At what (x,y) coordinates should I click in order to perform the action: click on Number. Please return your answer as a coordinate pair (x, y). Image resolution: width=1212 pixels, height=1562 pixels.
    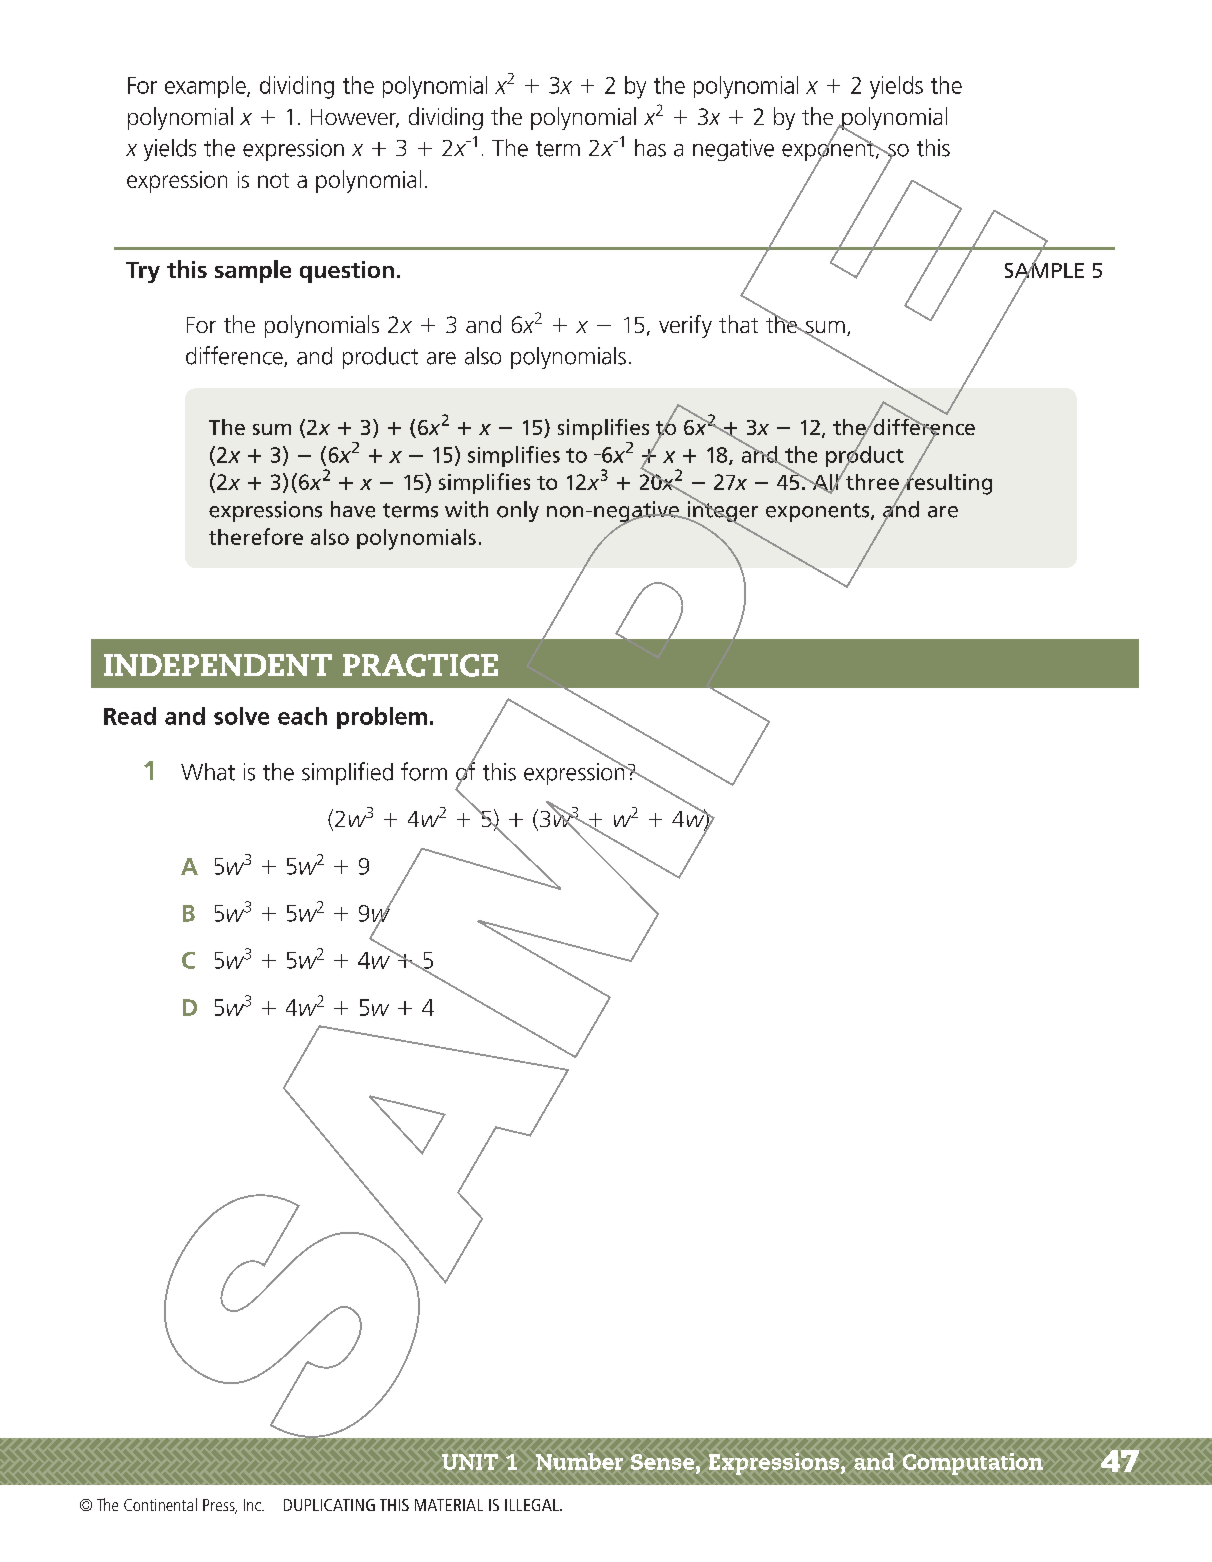
    Looking at the image, I should click on (579, 1461).
